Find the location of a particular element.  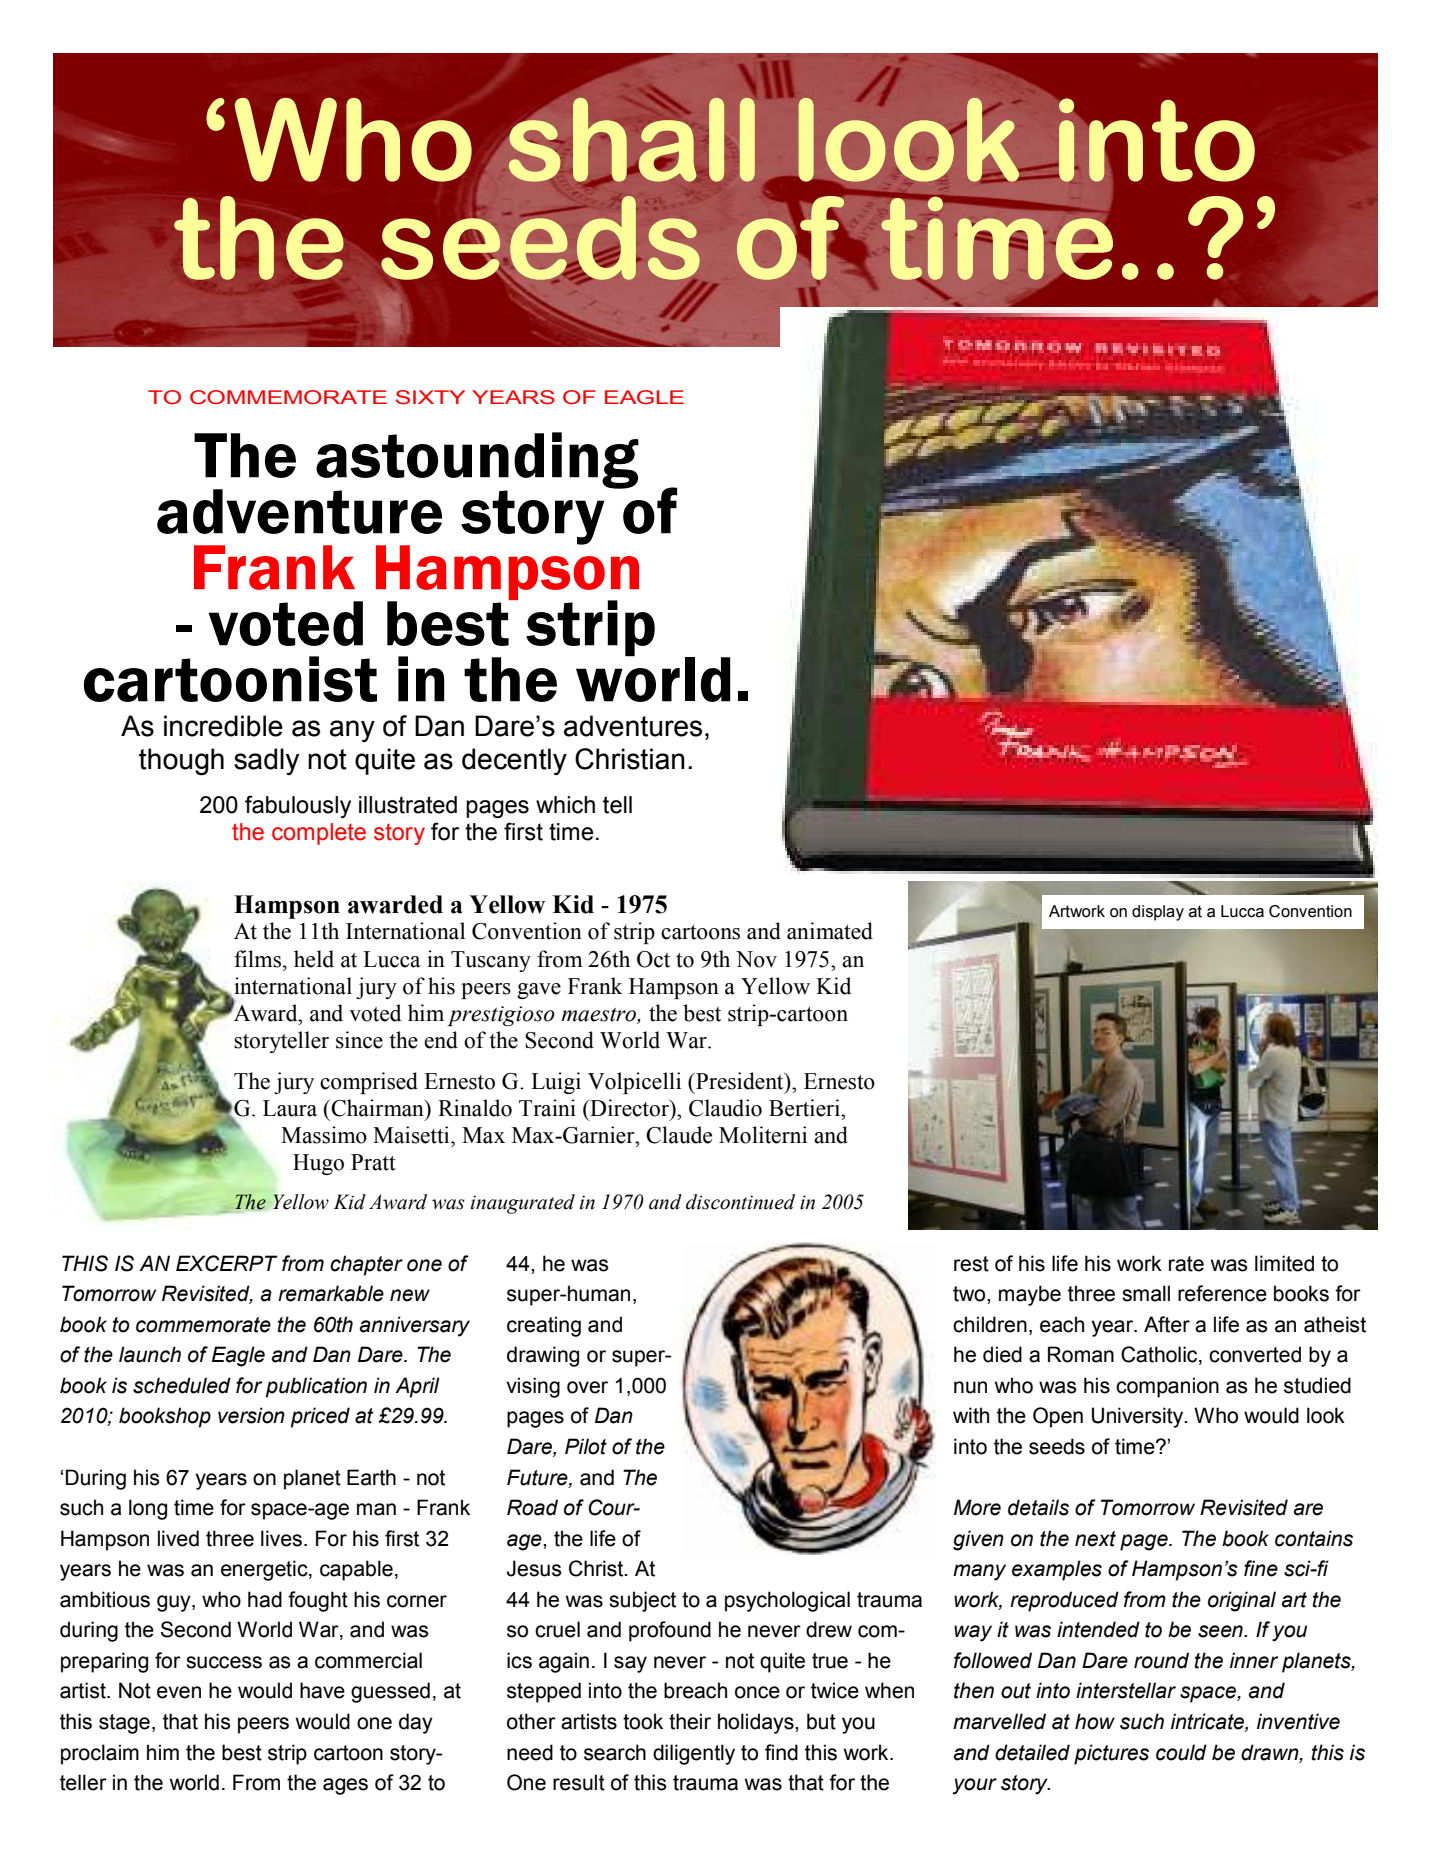

astounding is located at coordinates (477, 461).
